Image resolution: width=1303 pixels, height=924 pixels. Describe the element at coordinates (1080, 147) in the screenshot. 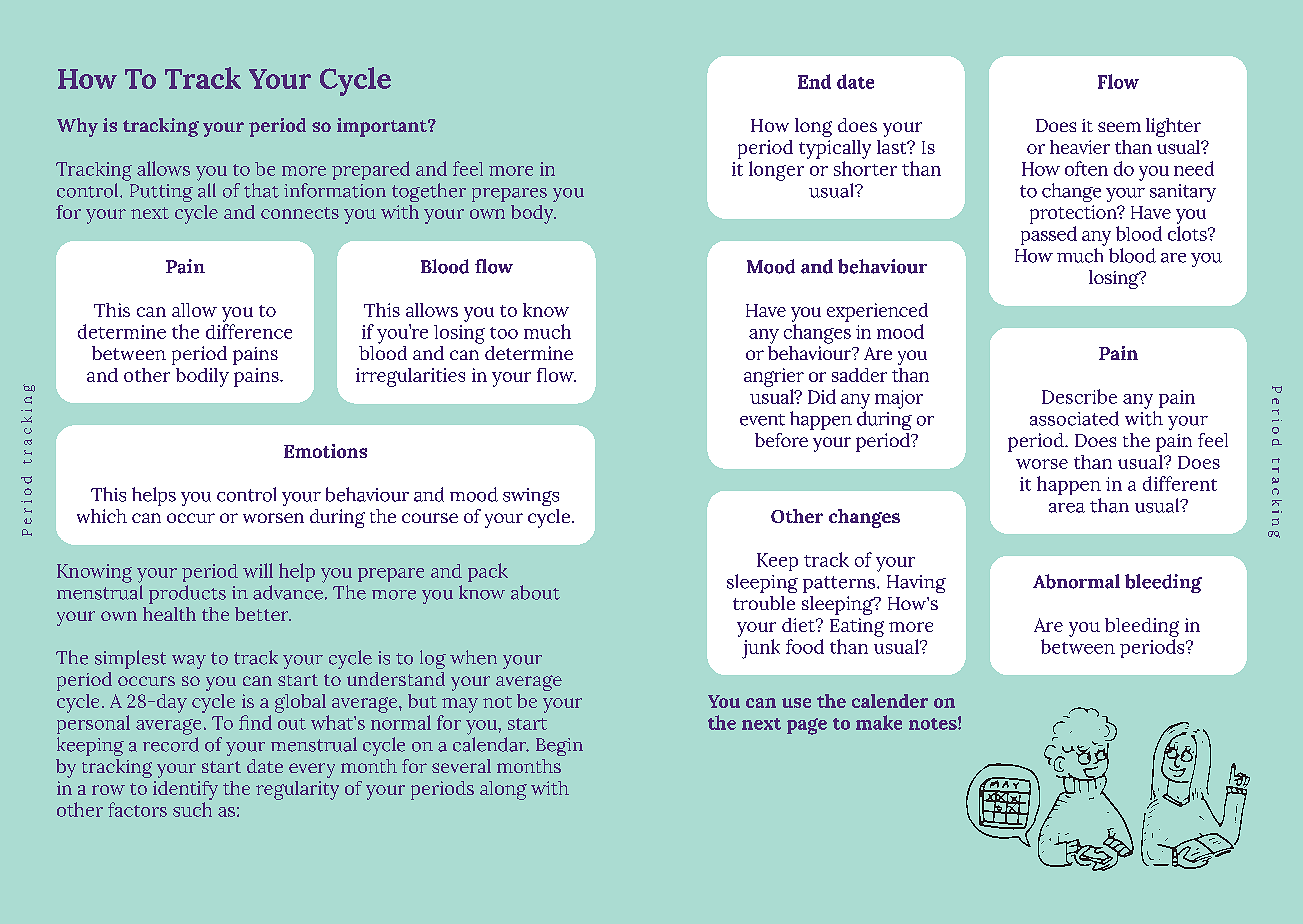

I see `heavier` at that location.
